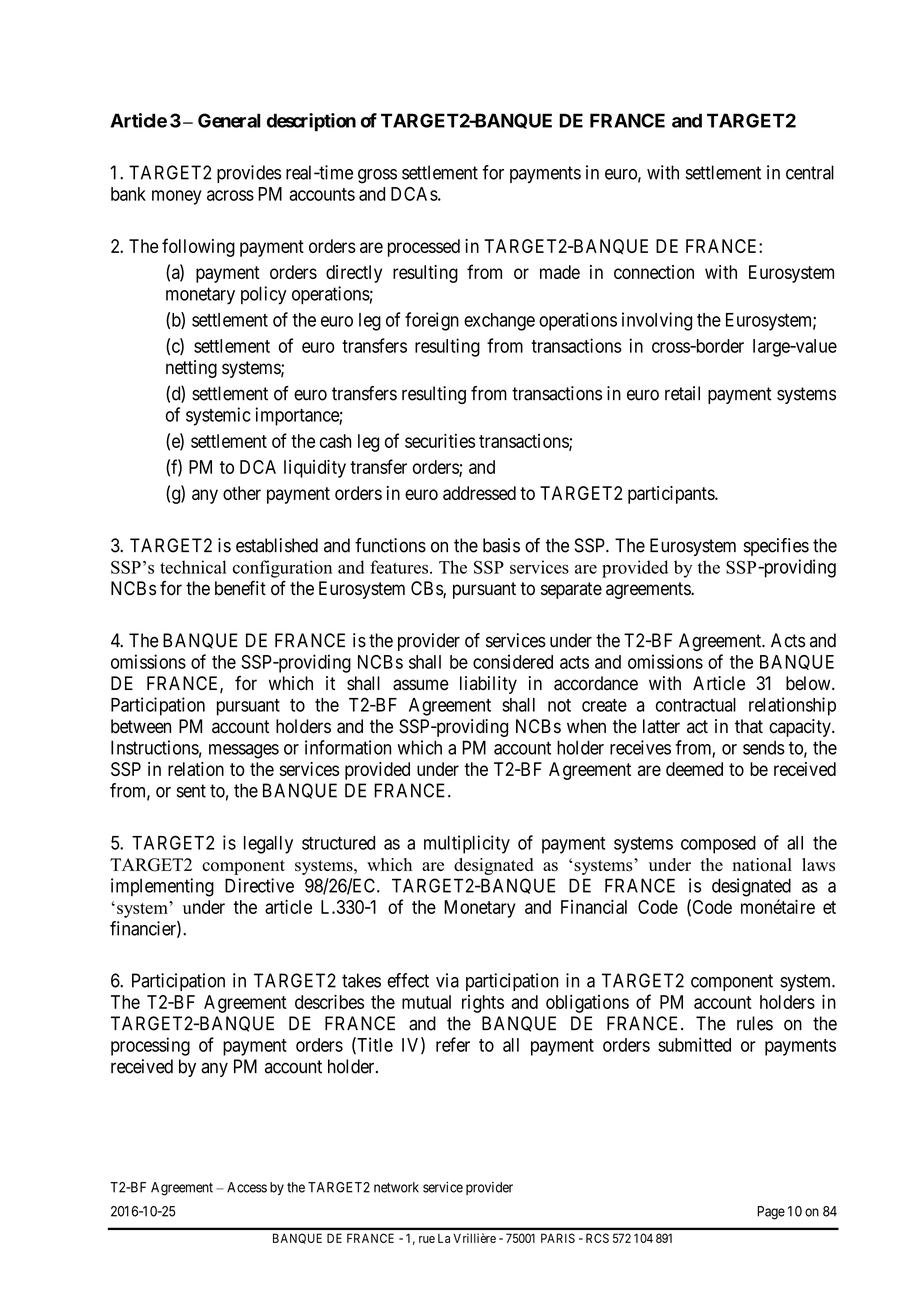 The height and width of the screenshot is (1308, 924). Describe the element at coordinates (771, 1213) in the screenshot. I see `Page` at that location.
